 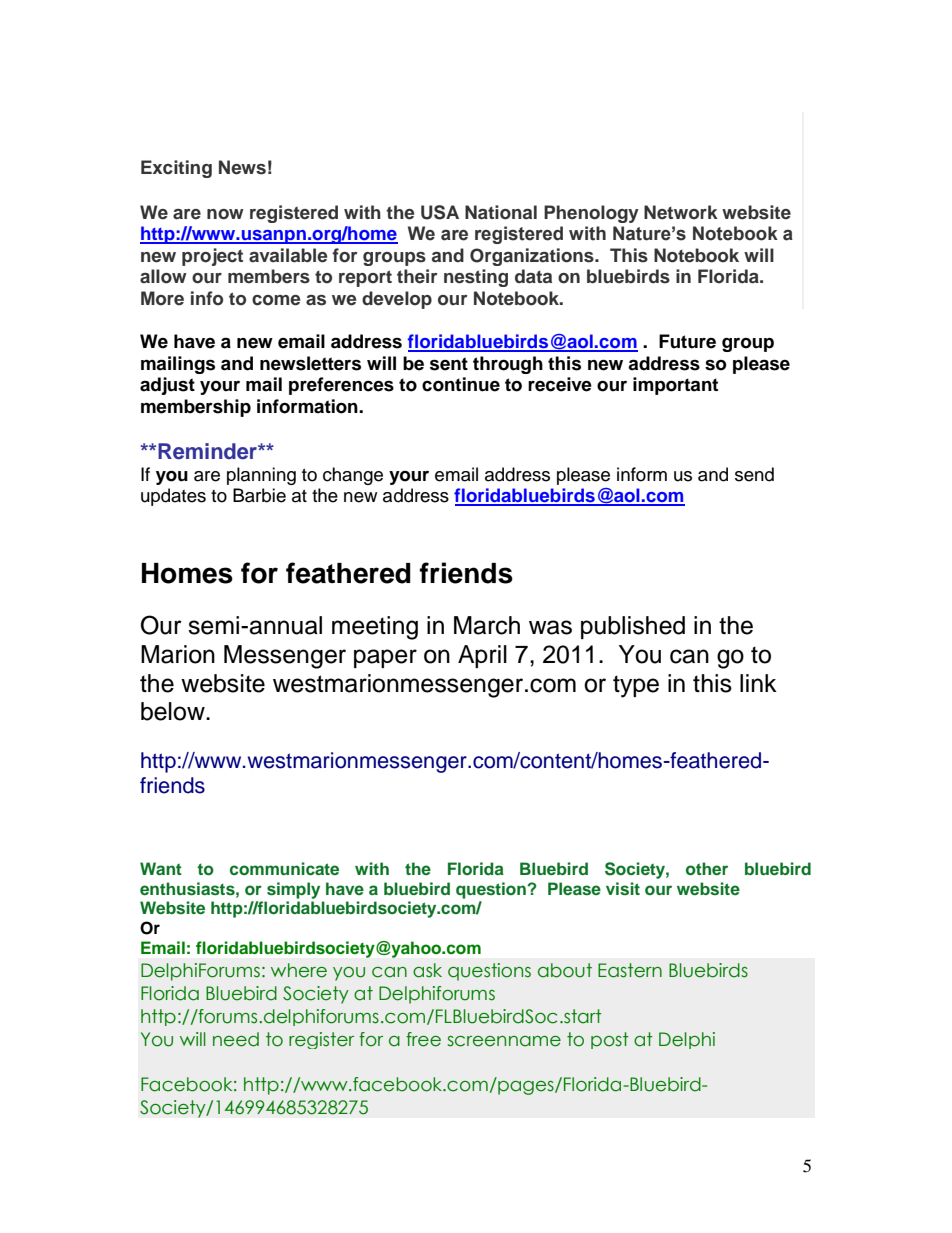 What do you see at coordinates (225, 214) in the image?
I see `now` at bounding box center [225, 214].
